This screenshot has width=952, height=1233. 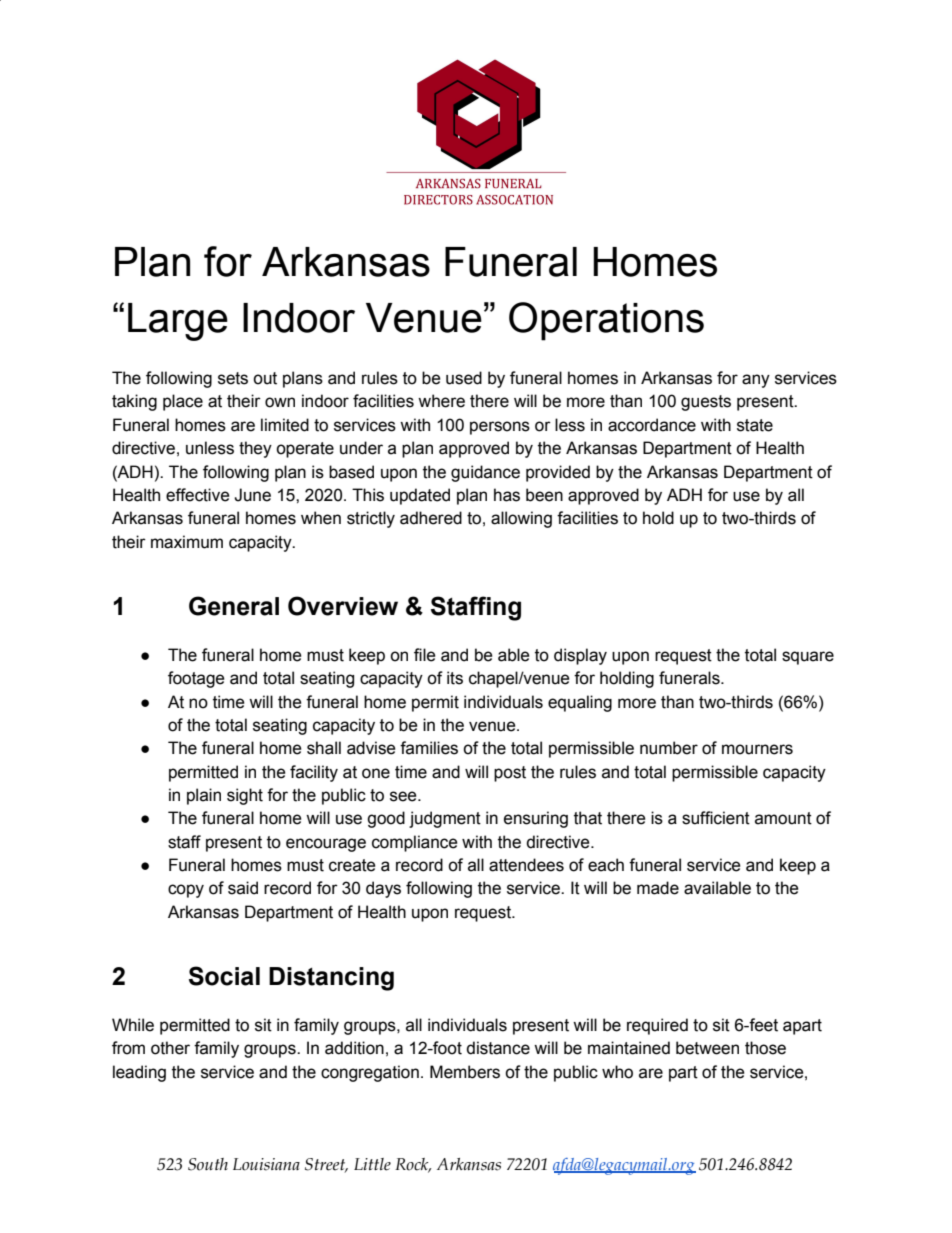 I want to click on state, so click(x=755, y=425).
